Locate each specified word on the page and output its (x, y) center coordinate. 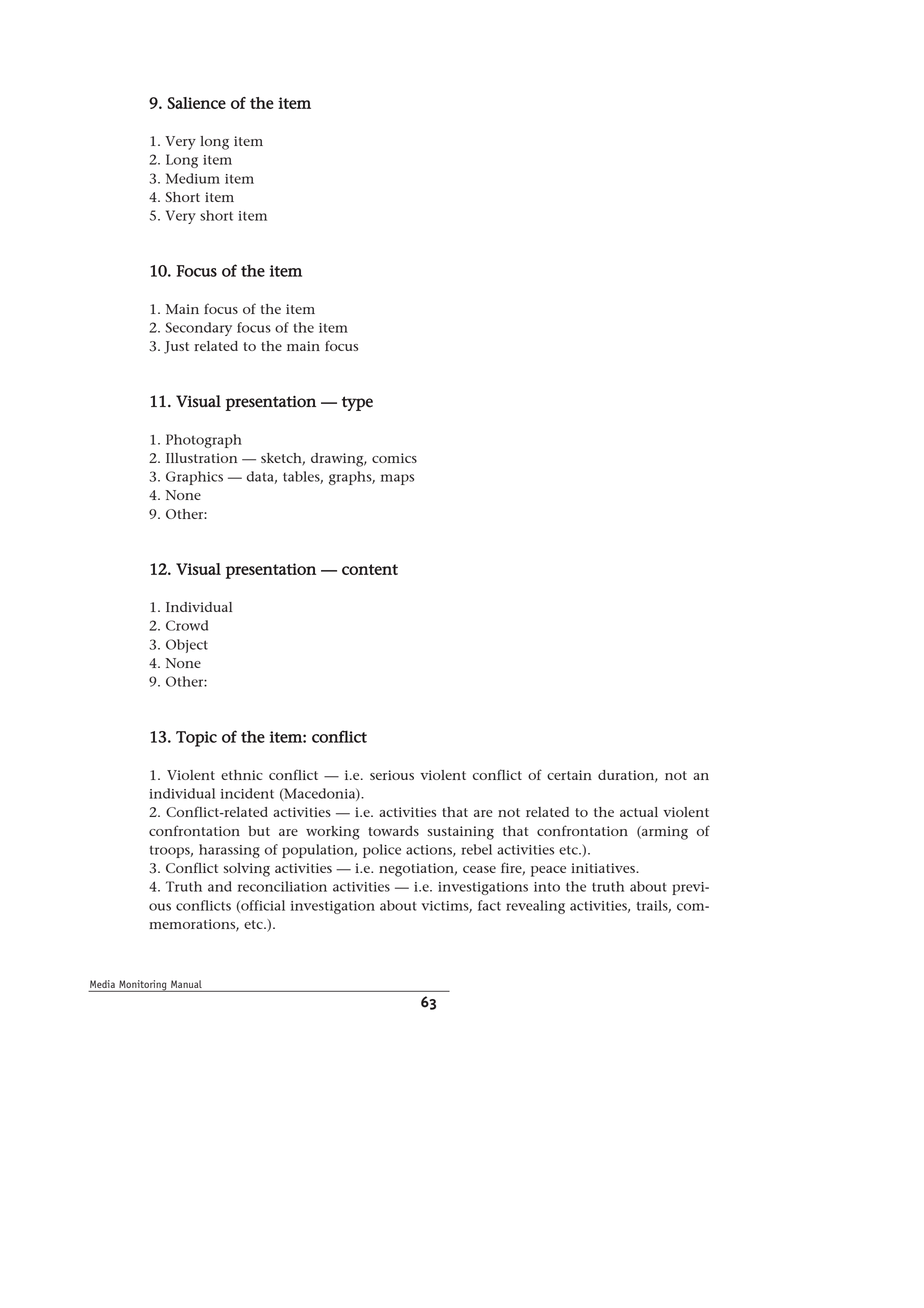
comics (394, 458)
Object (187, 646)
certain (569, 775)
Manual (186, 984)
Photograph (204, 441)
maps (397, 479)
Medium (193, 178)
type (357, 403)
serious (392, 775)
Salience (196, 103)
